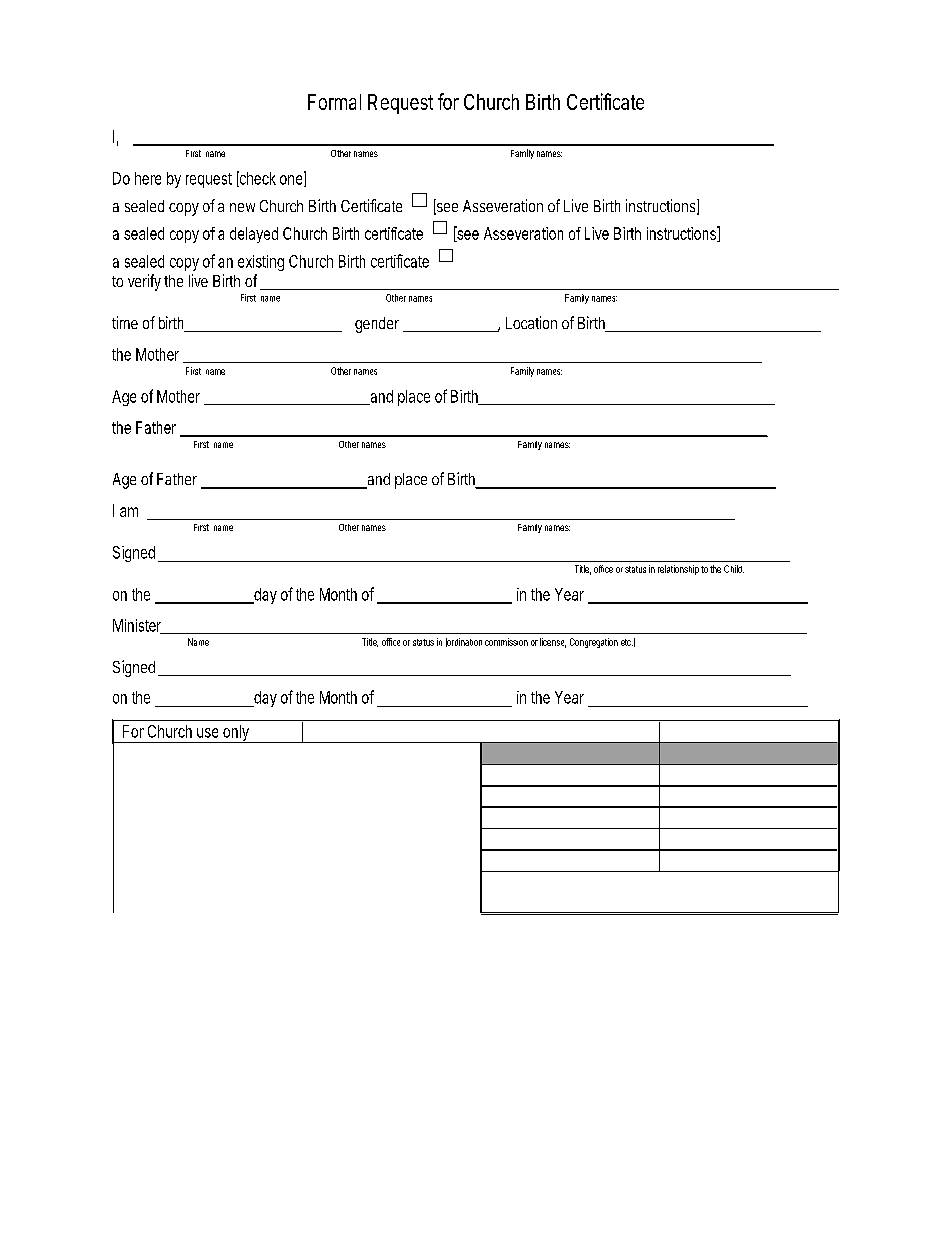 The image size is (952, 1233). Describe the element at coordinates (506, 642) in the screenshot. I see `commission` at that location.
